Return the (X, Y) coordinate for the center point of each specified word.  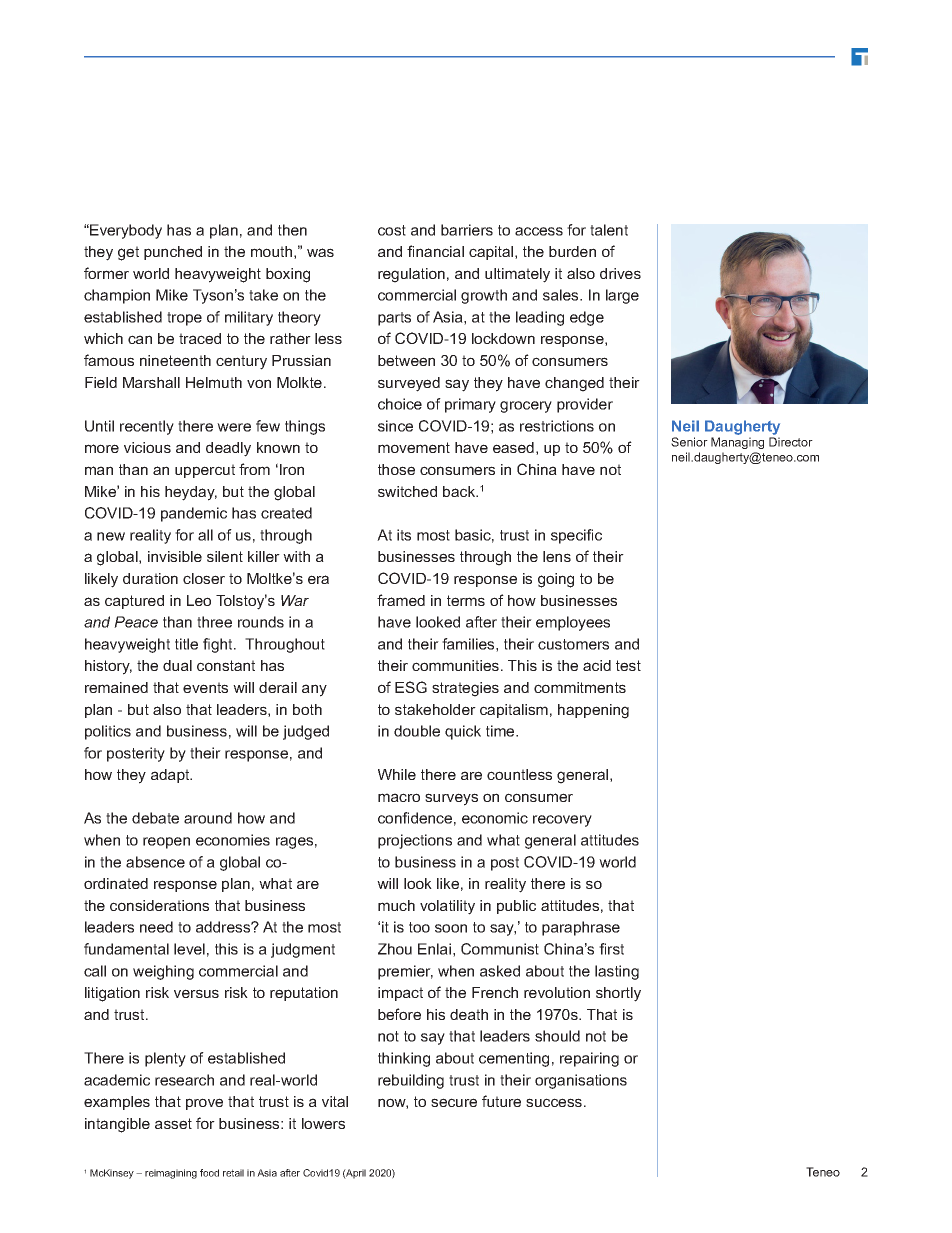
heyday (191, 493)
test (628, 665)
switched (407, 491)
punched (173, 253)
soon (451, 928)
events (205, 687)
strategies (465, 689)
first (611, 949)
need (156, 927)
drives (620, 273)
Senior (689, 442)
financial (435, 251)
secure (454, 1102)
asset (173, 1123)
